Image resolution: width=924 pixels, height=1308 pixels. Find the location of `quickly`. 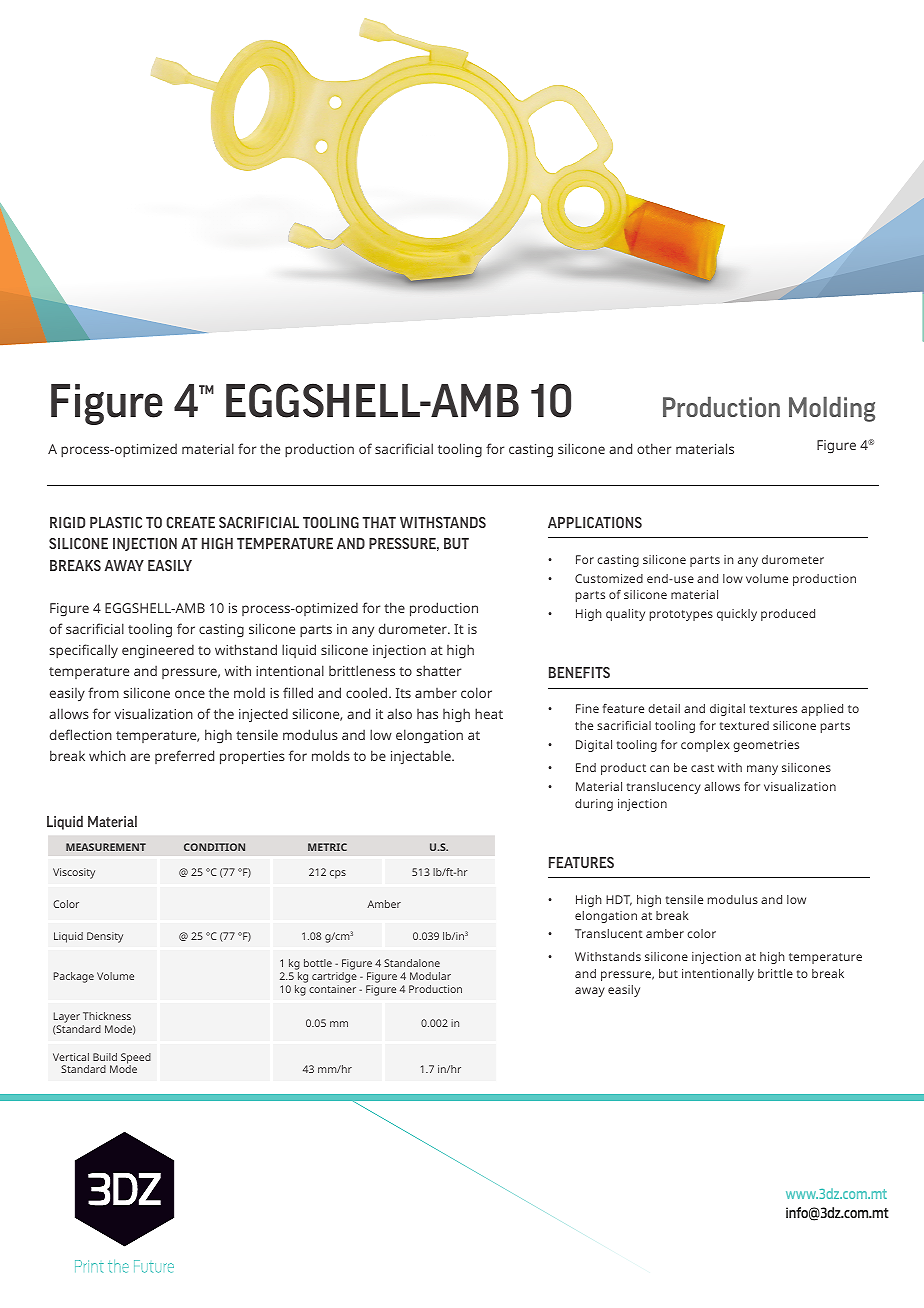

quickly is located at coordinates (737, 615).
